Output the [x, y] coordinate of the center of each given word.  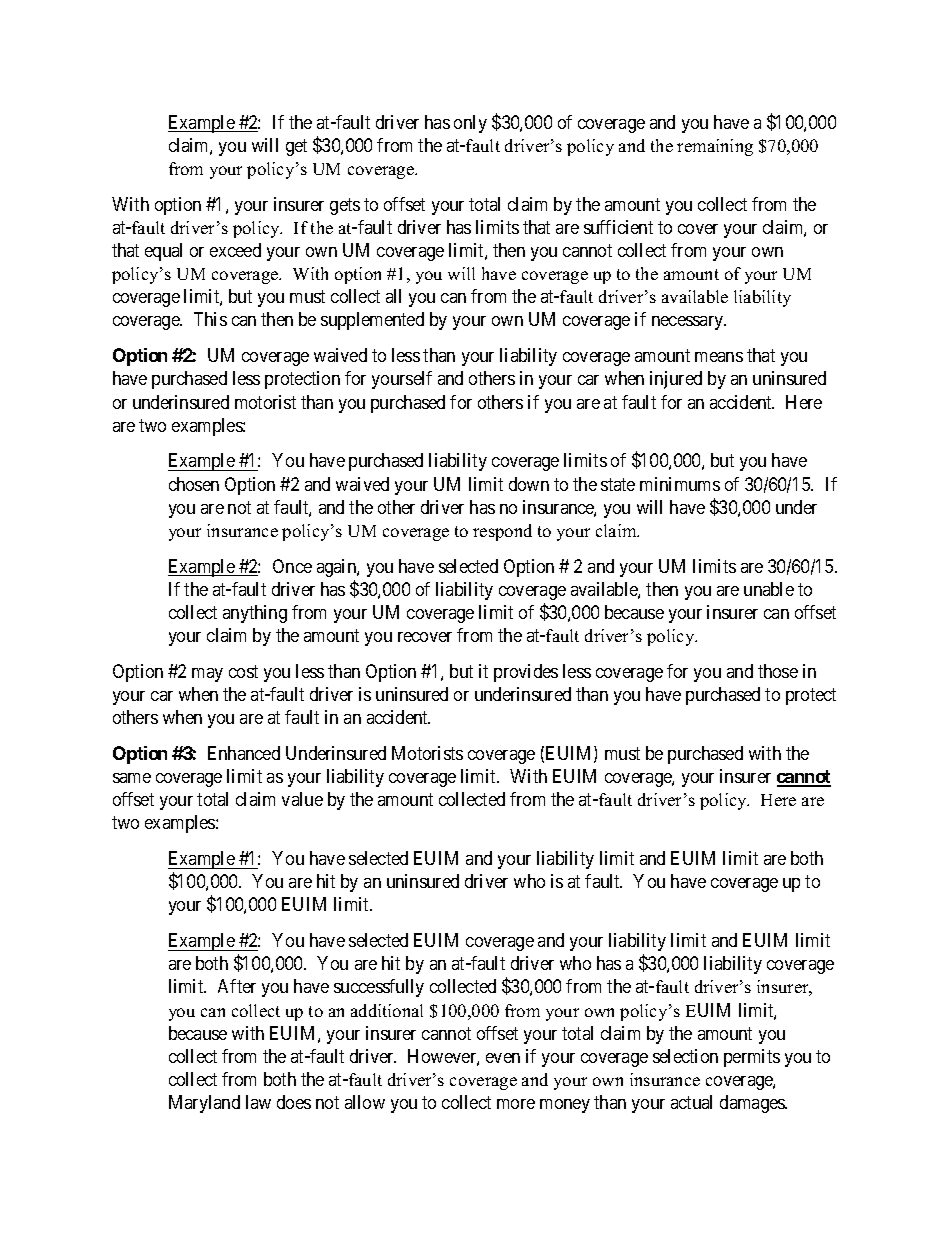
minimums [680, 484]
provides [526, 673]
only [470, 124]
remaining [715, 147]
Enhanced [244, 753]
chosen [194, 484]
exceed [235, 250]
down [529, 484]
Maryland [204, 1104]
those [778, 671]
